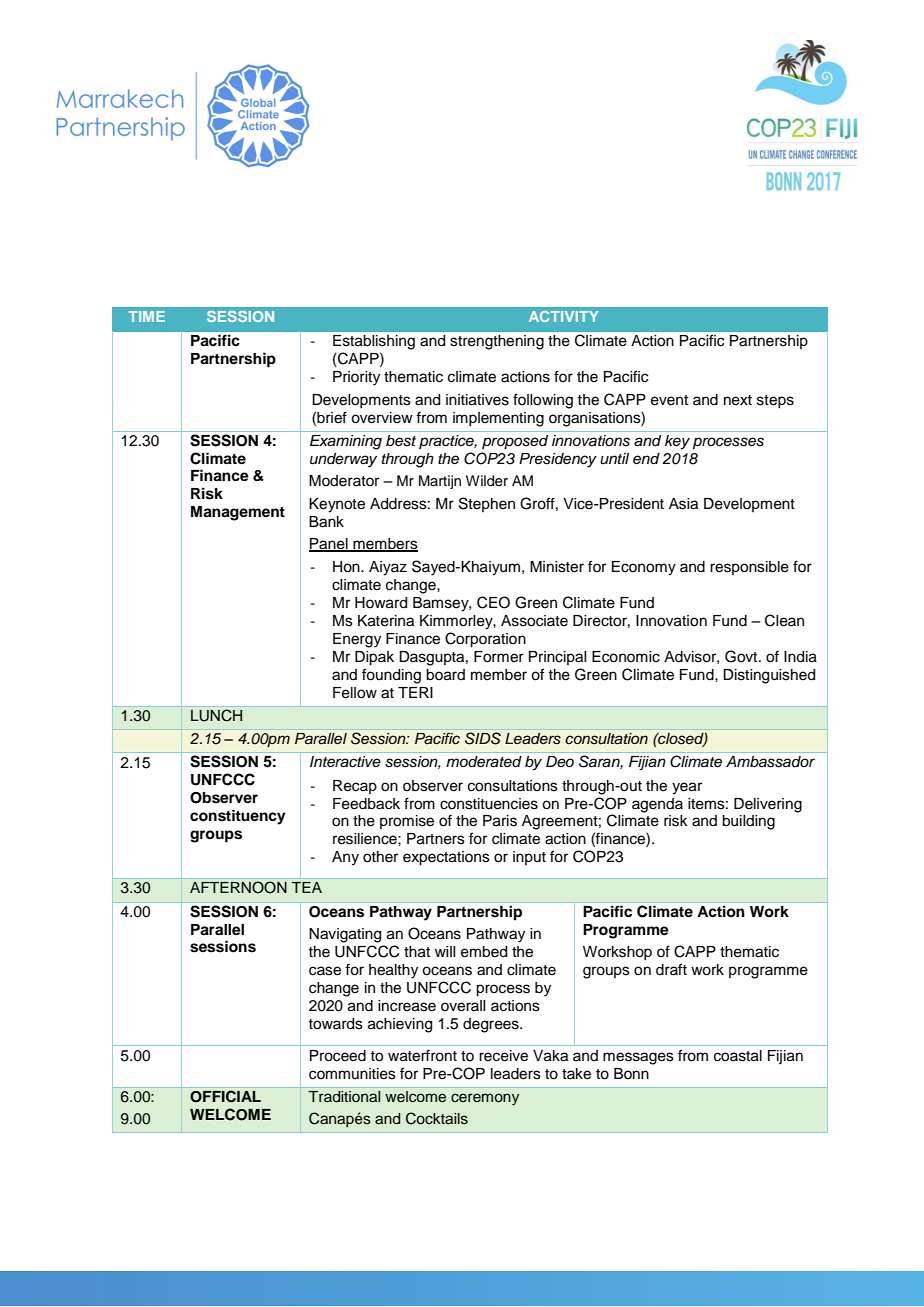  I want to click on Asia, so click(683, 504).
